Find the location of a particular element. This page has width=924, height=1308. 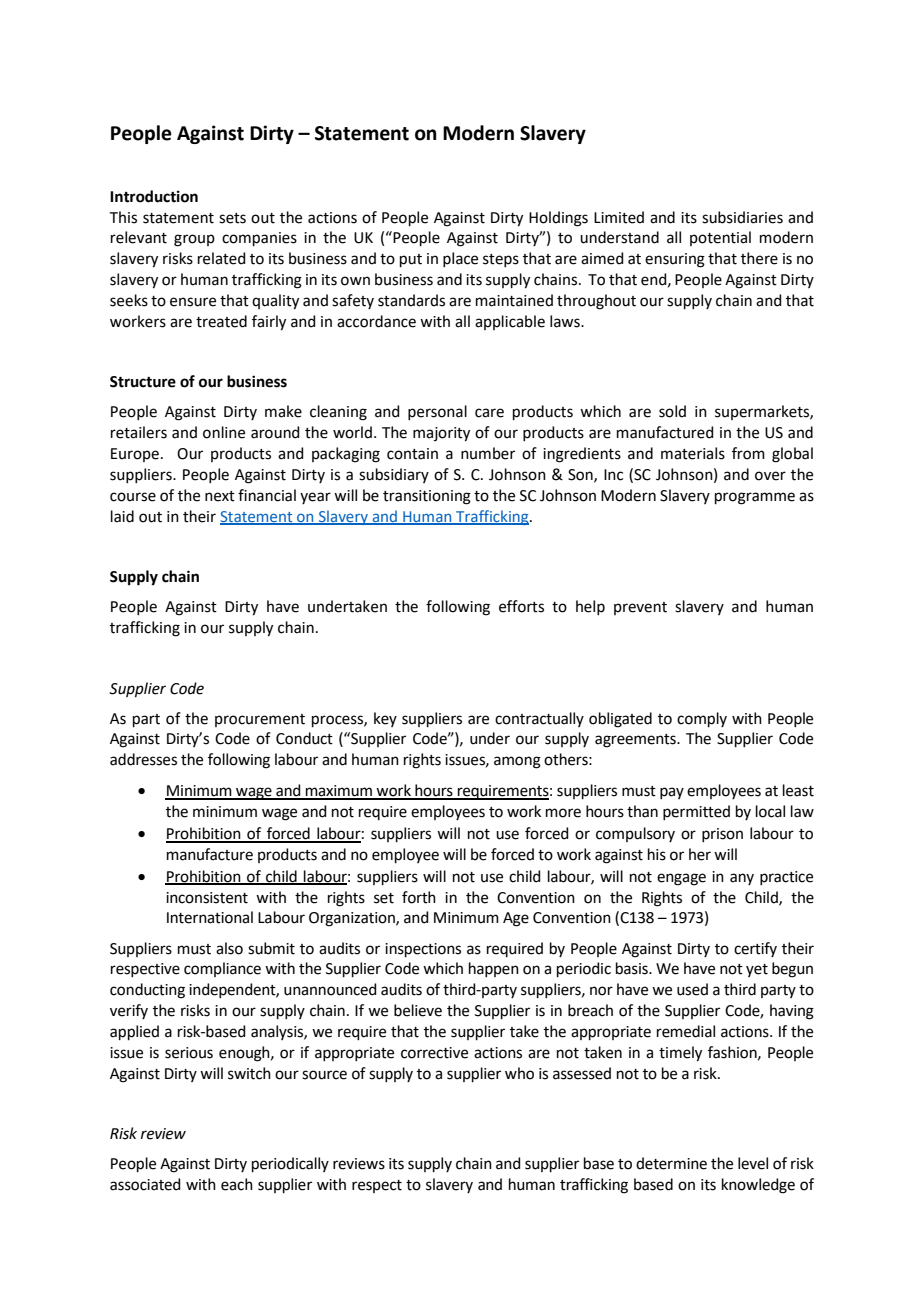

inconsistent is located at coordinates (207, 898).
